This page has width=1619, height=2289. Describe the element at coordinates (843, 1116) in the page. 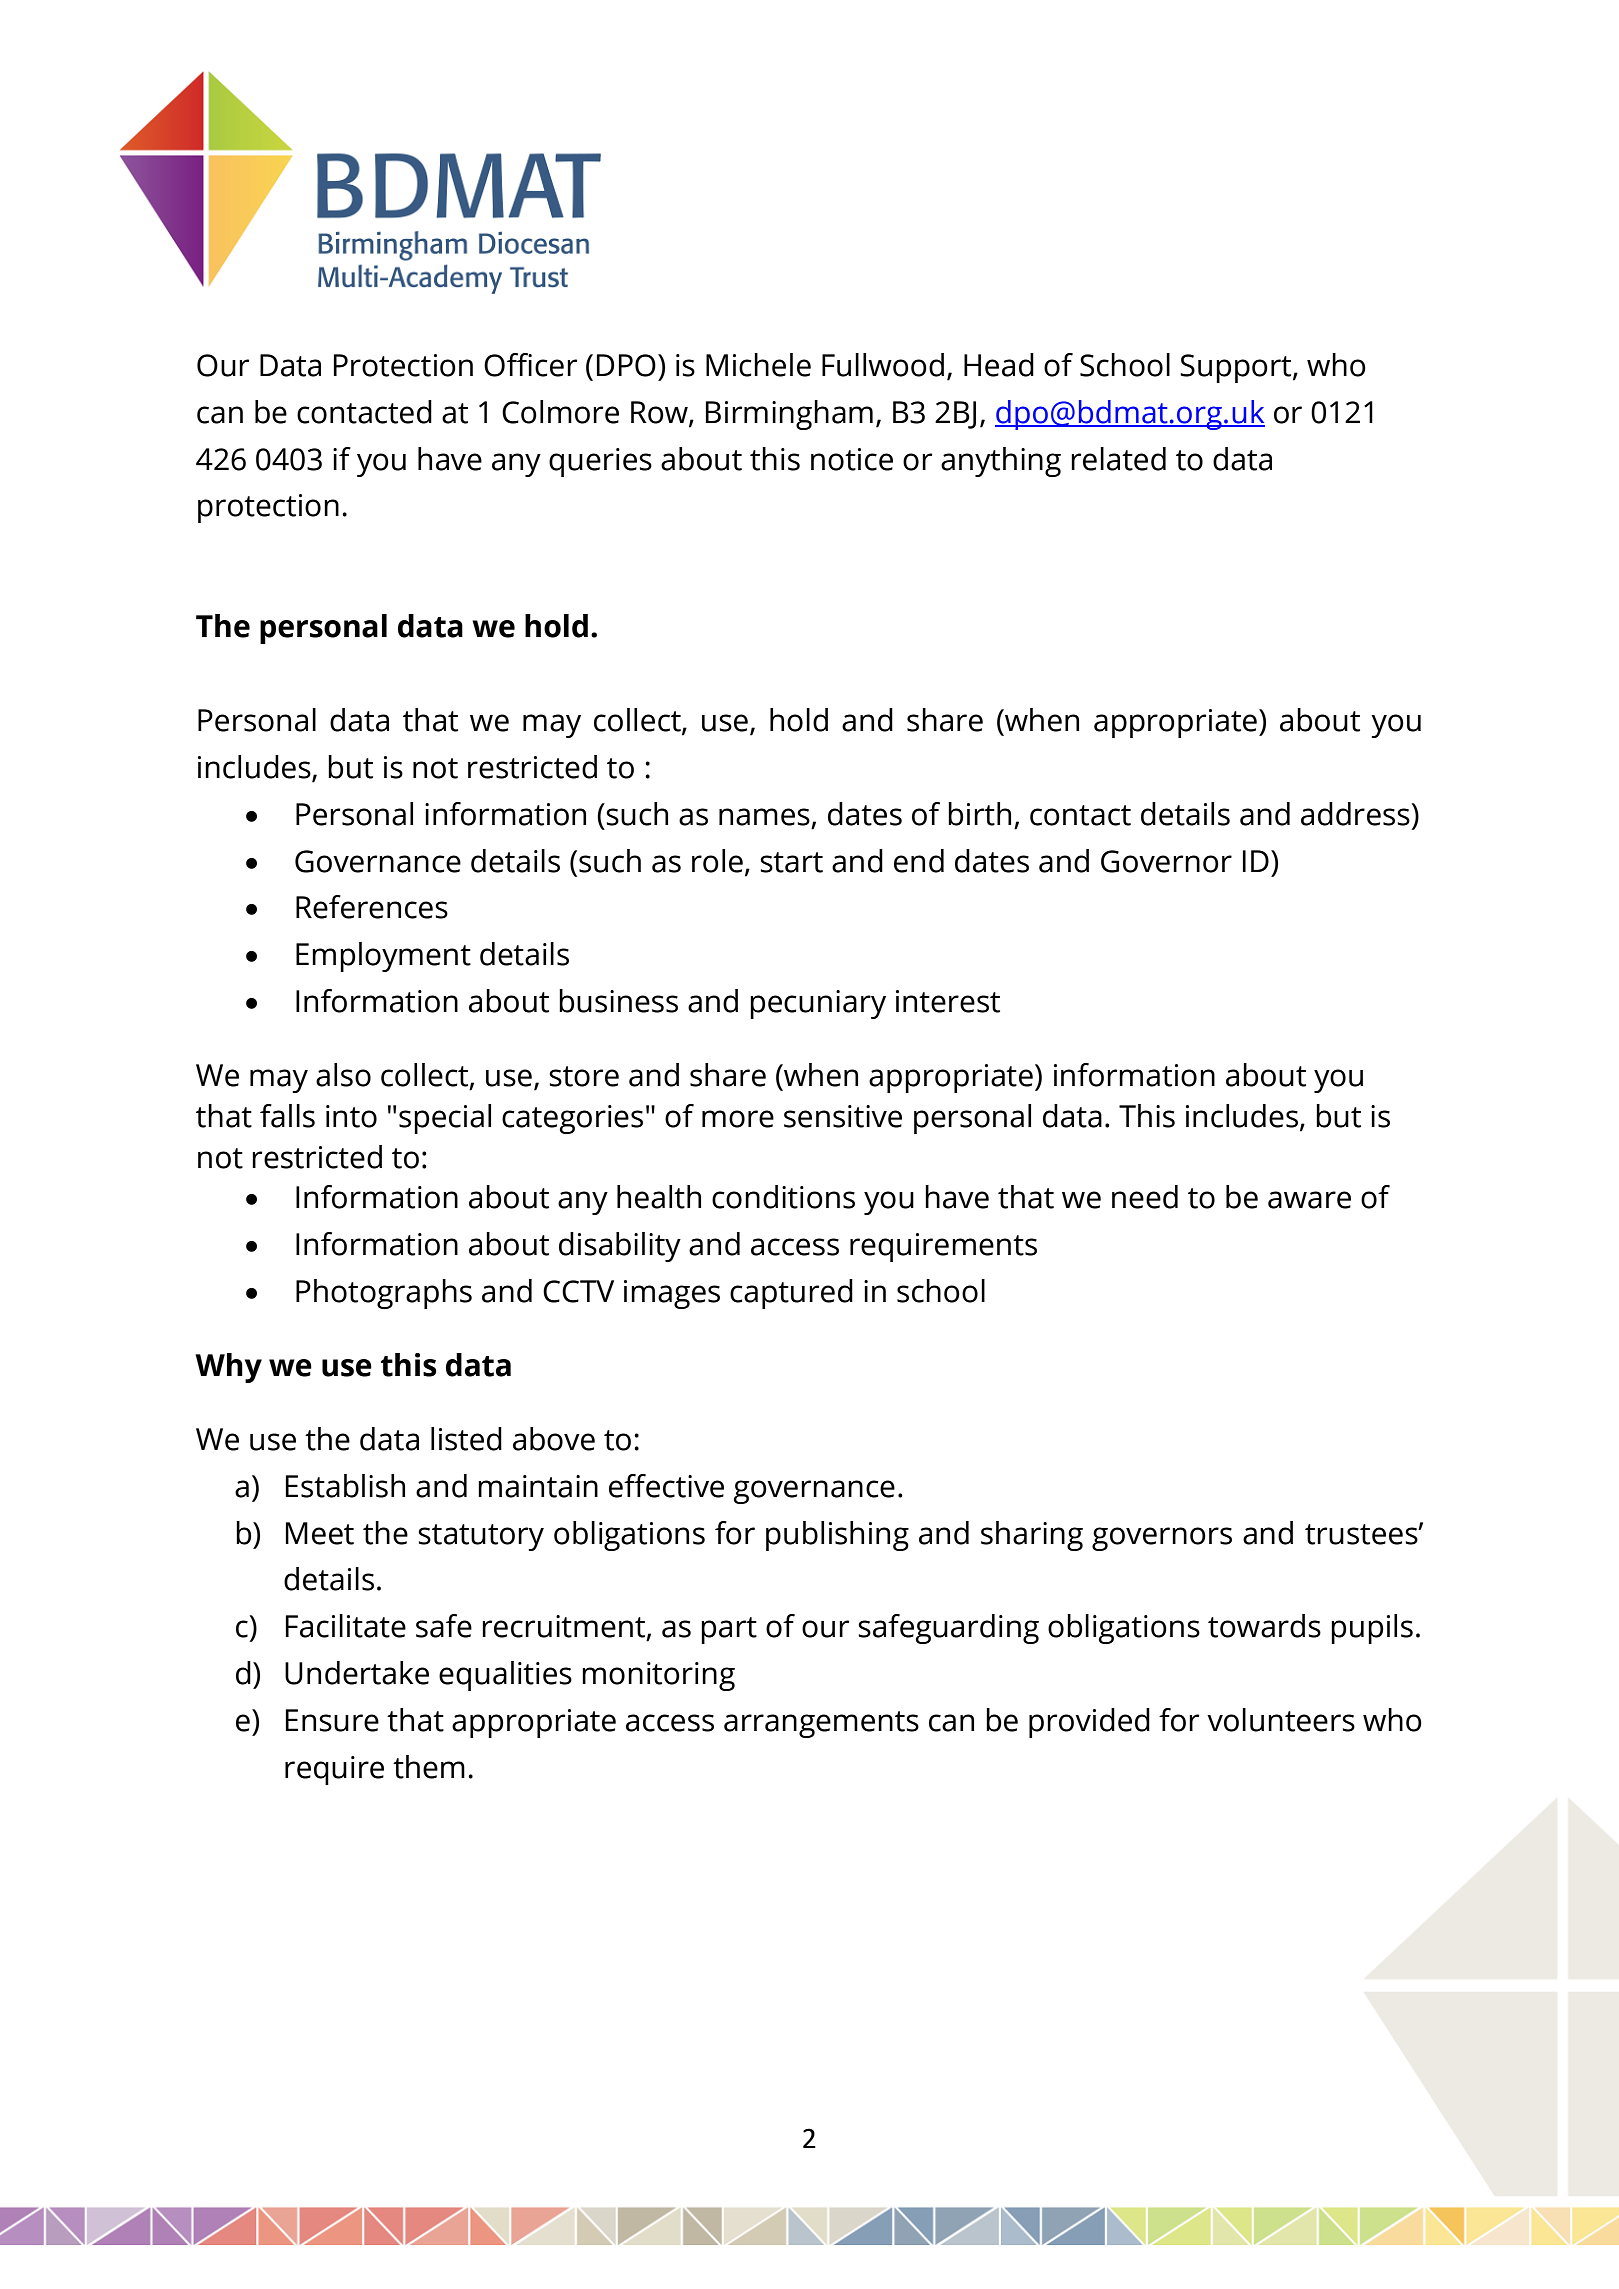

I see `sensitive` at that location.
